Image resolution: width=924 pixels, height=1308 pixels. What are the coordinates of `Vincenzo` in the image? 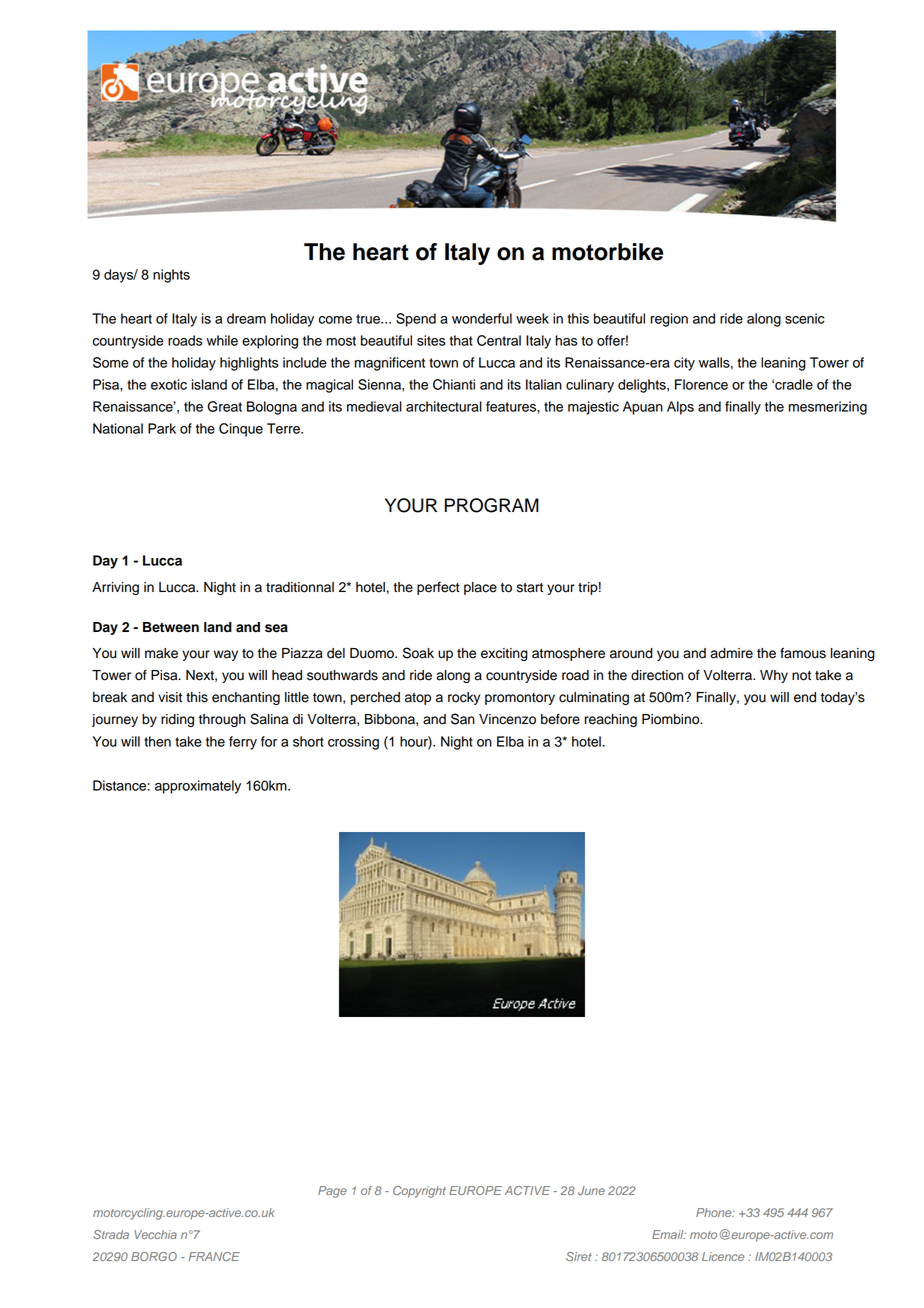 It's located at (507, 719).
